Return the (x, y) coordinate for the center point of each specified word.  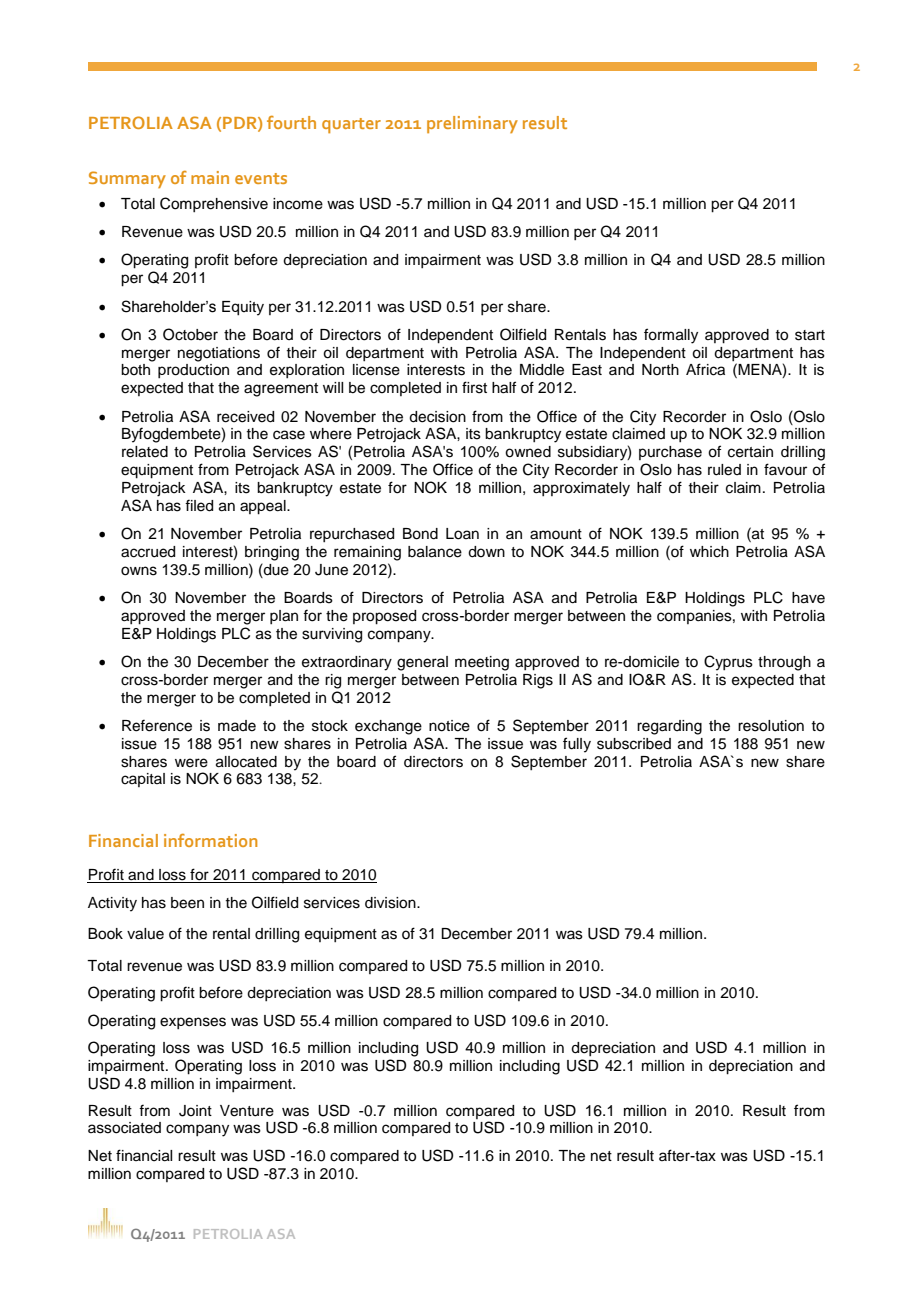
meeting (482, 663)
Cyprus (728, 663)
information (210, 840)
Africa (705, 369)
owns (139, 571)
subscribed (634, 744)
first (474, 387)
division (391, 903)
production (193, 371)
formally (671, 336)
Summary (127, 179)
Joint (195, 1111)
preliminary (472, 124)
